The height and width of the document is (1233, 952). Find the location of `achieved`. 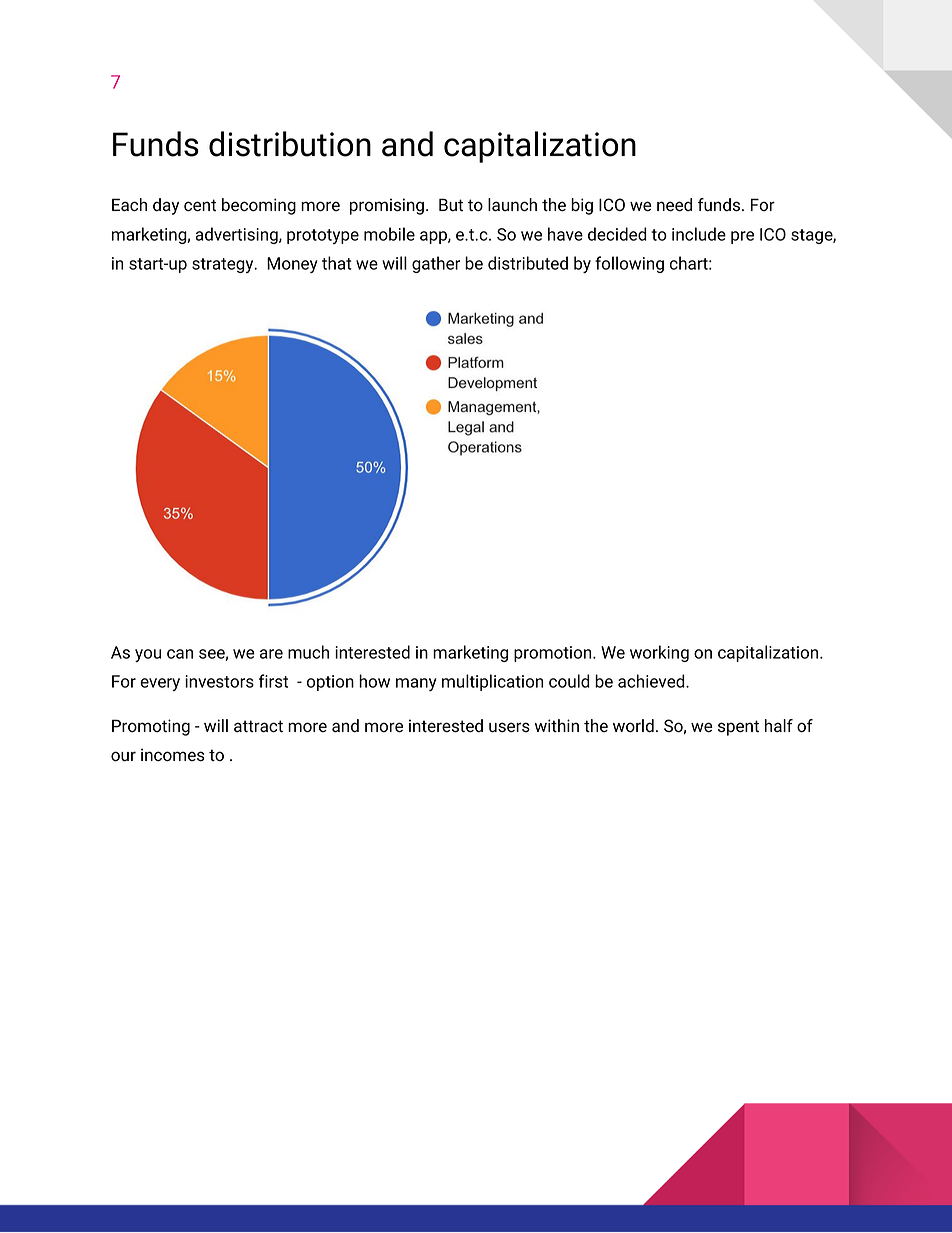

achieved is located at coordinates (652, 681).
